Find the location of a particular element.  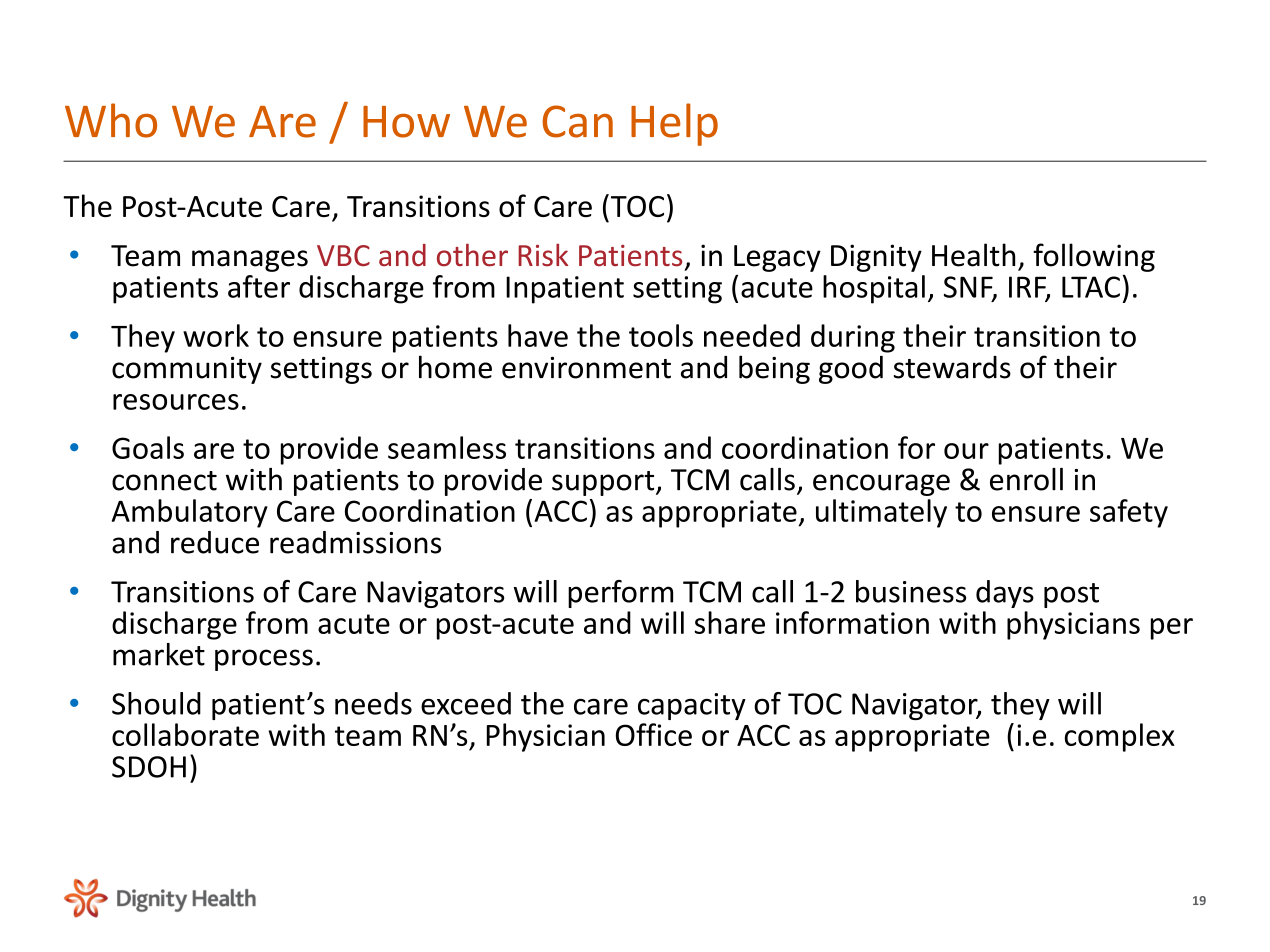

Help is located at coordinates (674, 124).
